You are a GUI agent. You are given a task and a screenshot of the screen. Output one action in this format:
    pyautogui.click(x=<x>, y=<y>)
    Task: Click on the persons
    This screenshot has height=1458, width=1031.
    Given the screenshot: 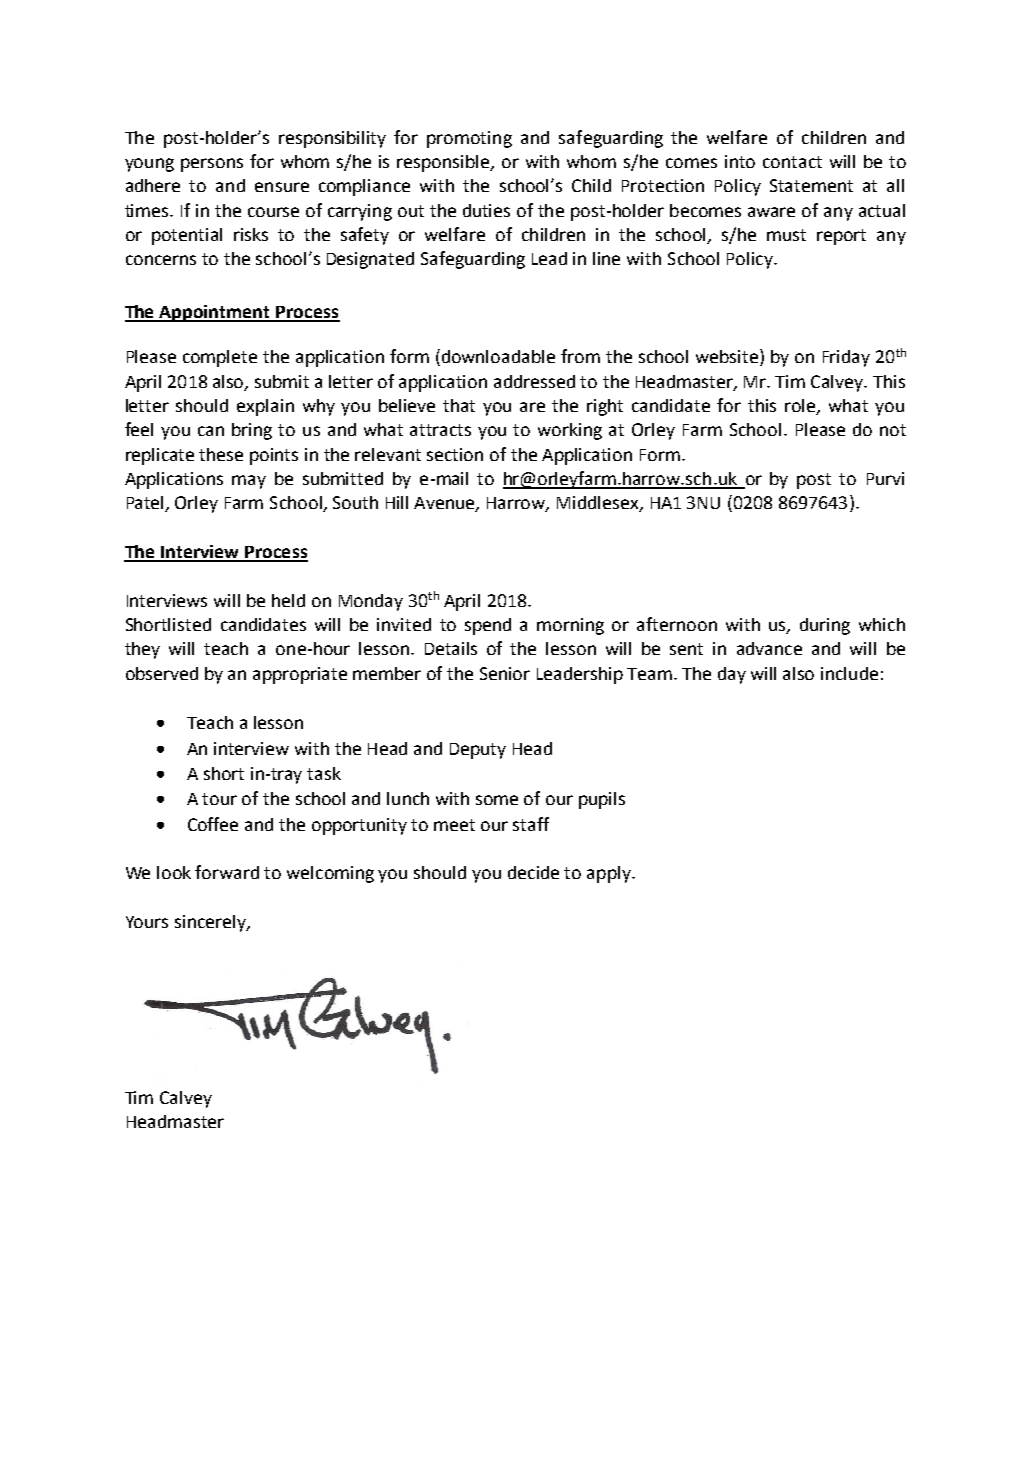 What is the action you would take?
    pyautogui.click(x=212, y=165)
